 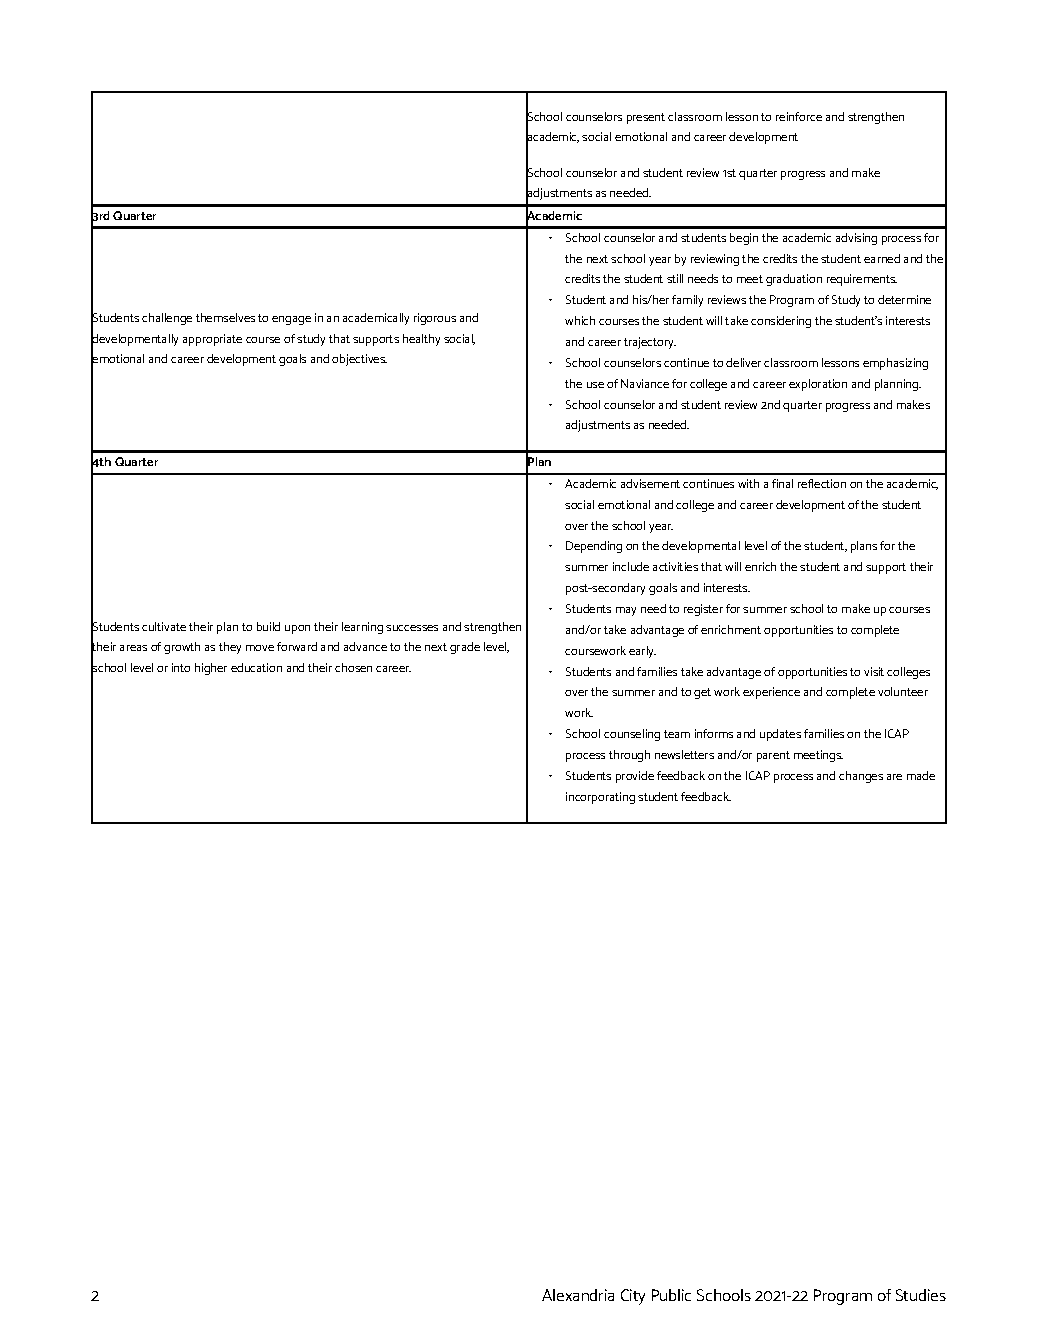 I want to click on reinforce, so click(x=799, y=116).
